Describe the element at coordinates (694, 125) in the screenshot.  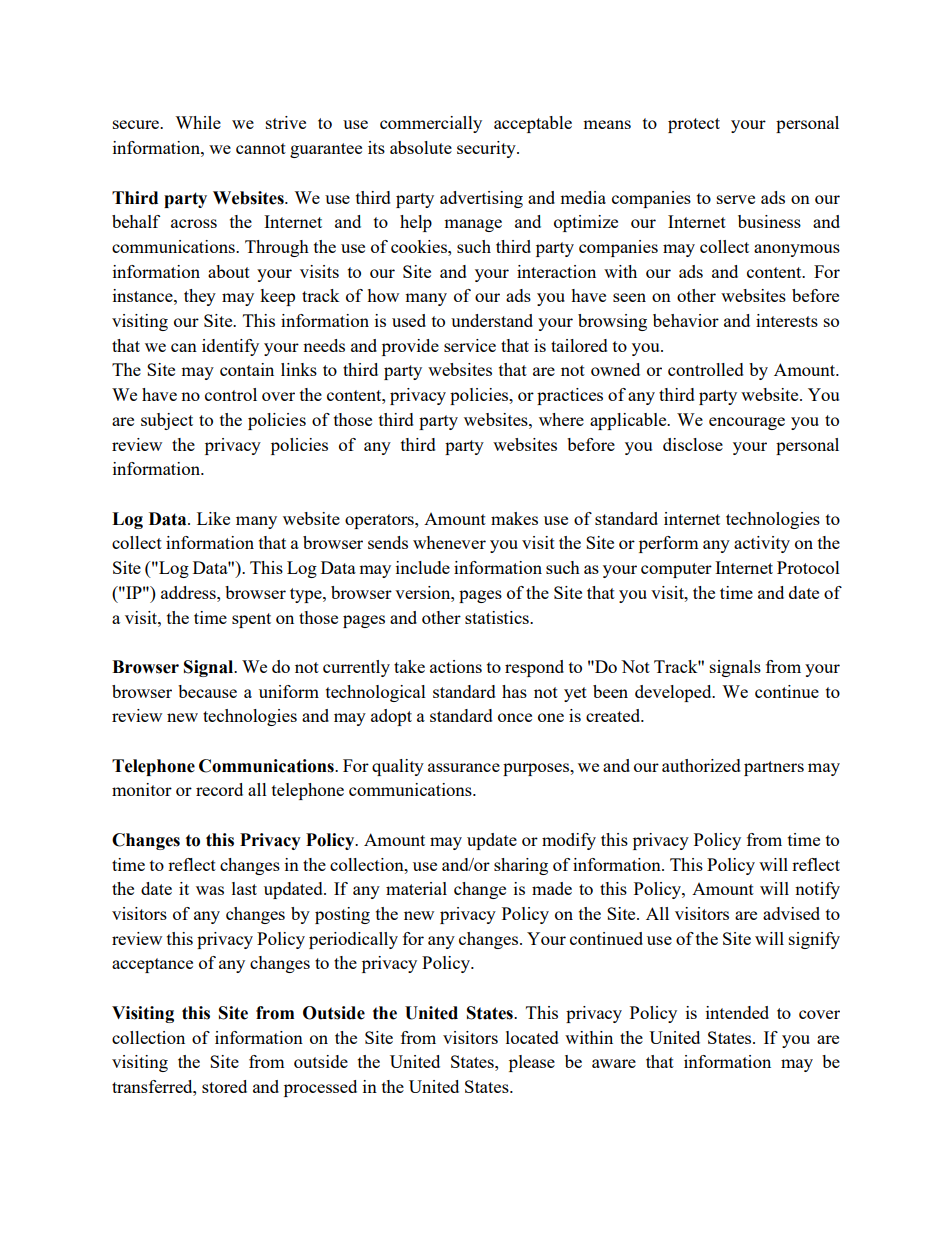
I see `protect` at that location.
